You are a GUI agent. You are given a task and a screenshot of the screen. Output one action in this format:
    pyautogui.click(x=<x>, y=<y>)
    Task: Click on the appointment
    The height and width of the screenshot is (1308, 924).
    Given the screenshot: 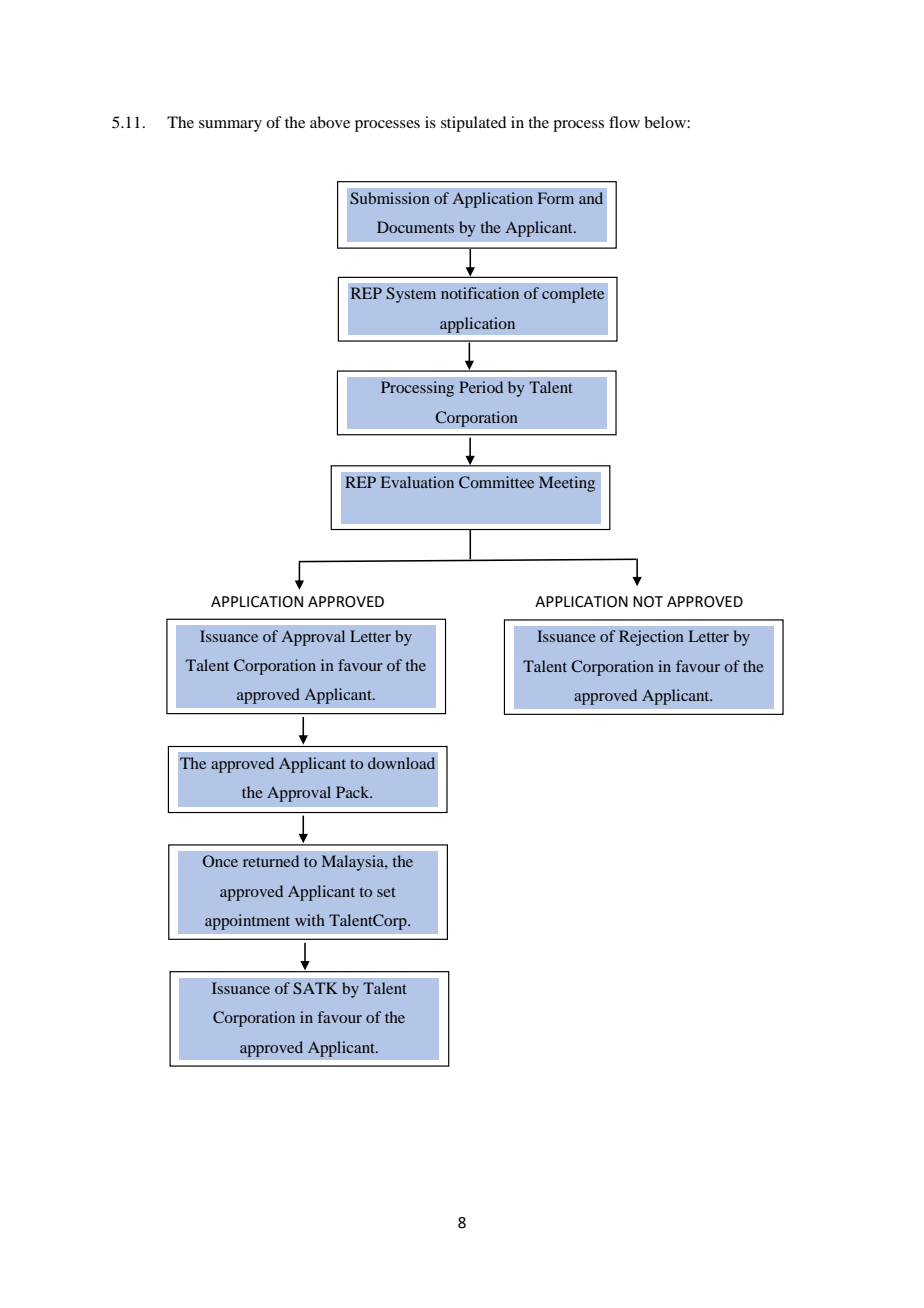 What is the action you would take?
    pyautogui.click(x=247, y=922)
